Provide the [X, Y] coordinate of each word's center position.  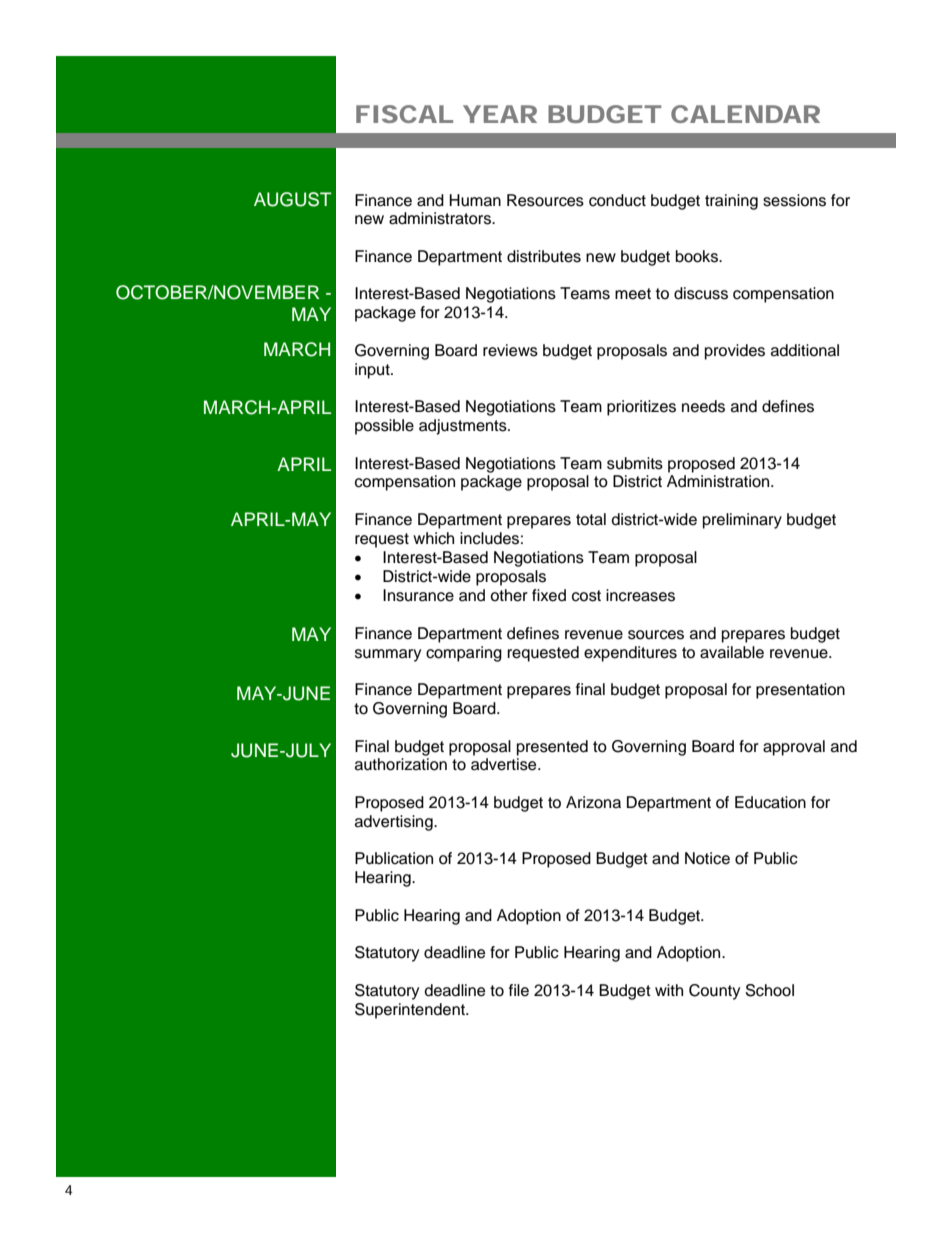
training [731, 202]
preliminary [742, 521]
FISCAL [404, 114]
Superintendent [411, 1011]
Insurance [418, 595]
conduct [617, 200]
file [519, 990]
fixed [549, 595]
